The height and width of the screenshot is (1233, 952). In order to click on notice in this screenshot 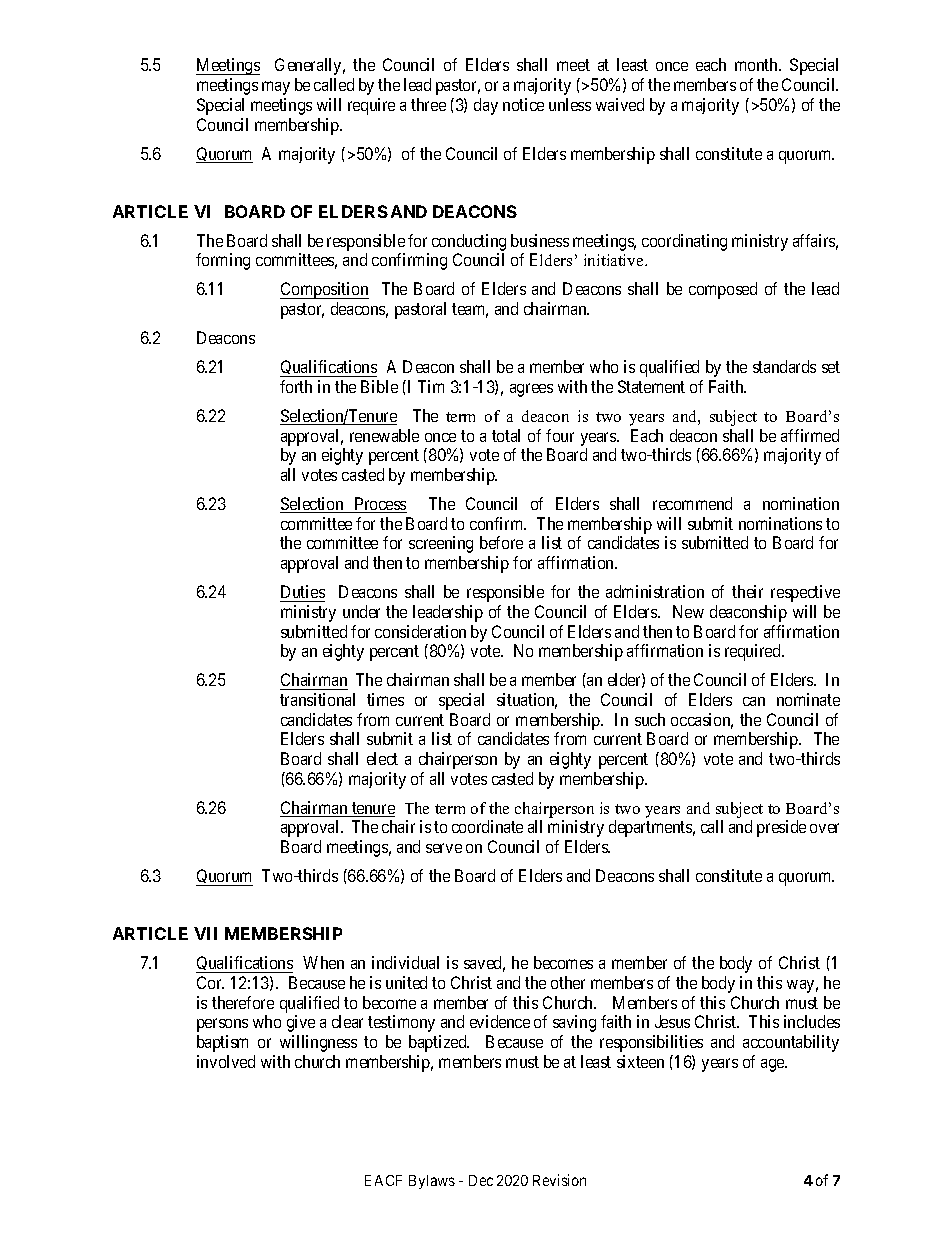, I will do `click(523, 104)`.
